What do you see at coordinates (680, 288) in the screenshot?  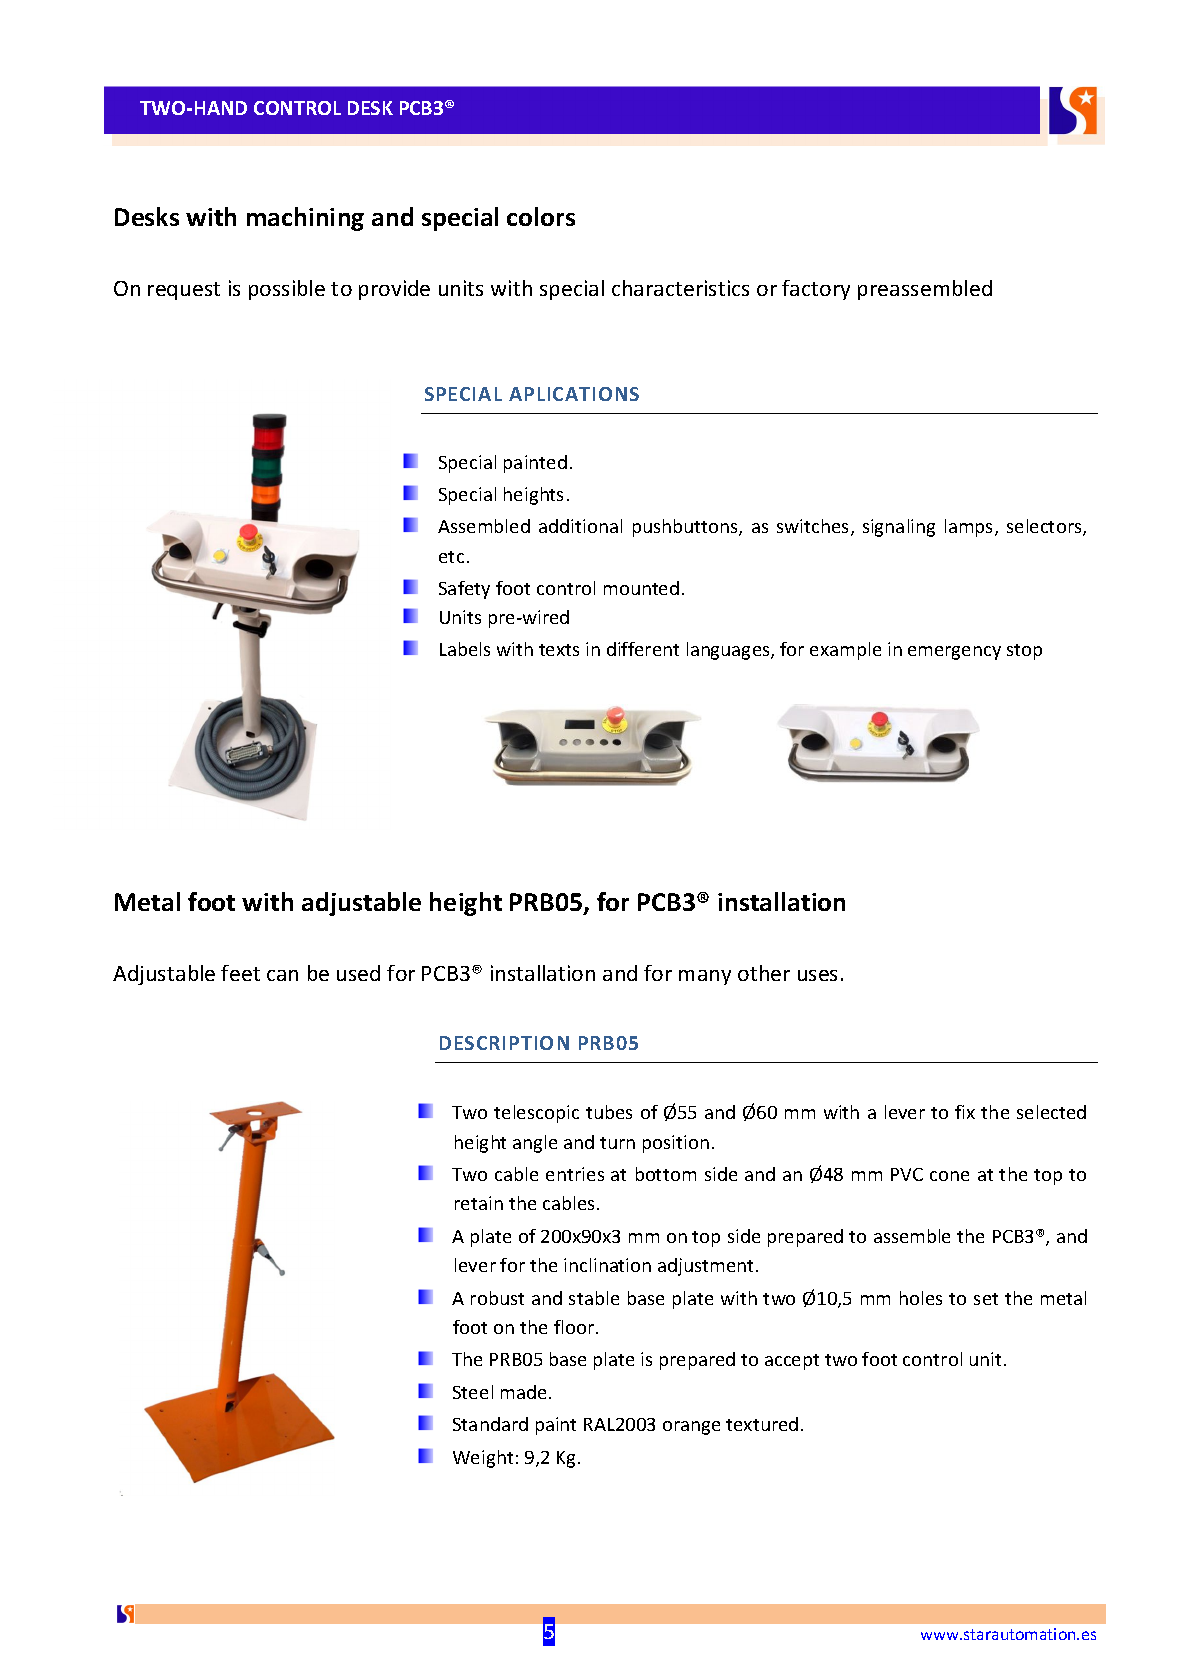 I see `characteristics` at bounding box center [680, 288].
